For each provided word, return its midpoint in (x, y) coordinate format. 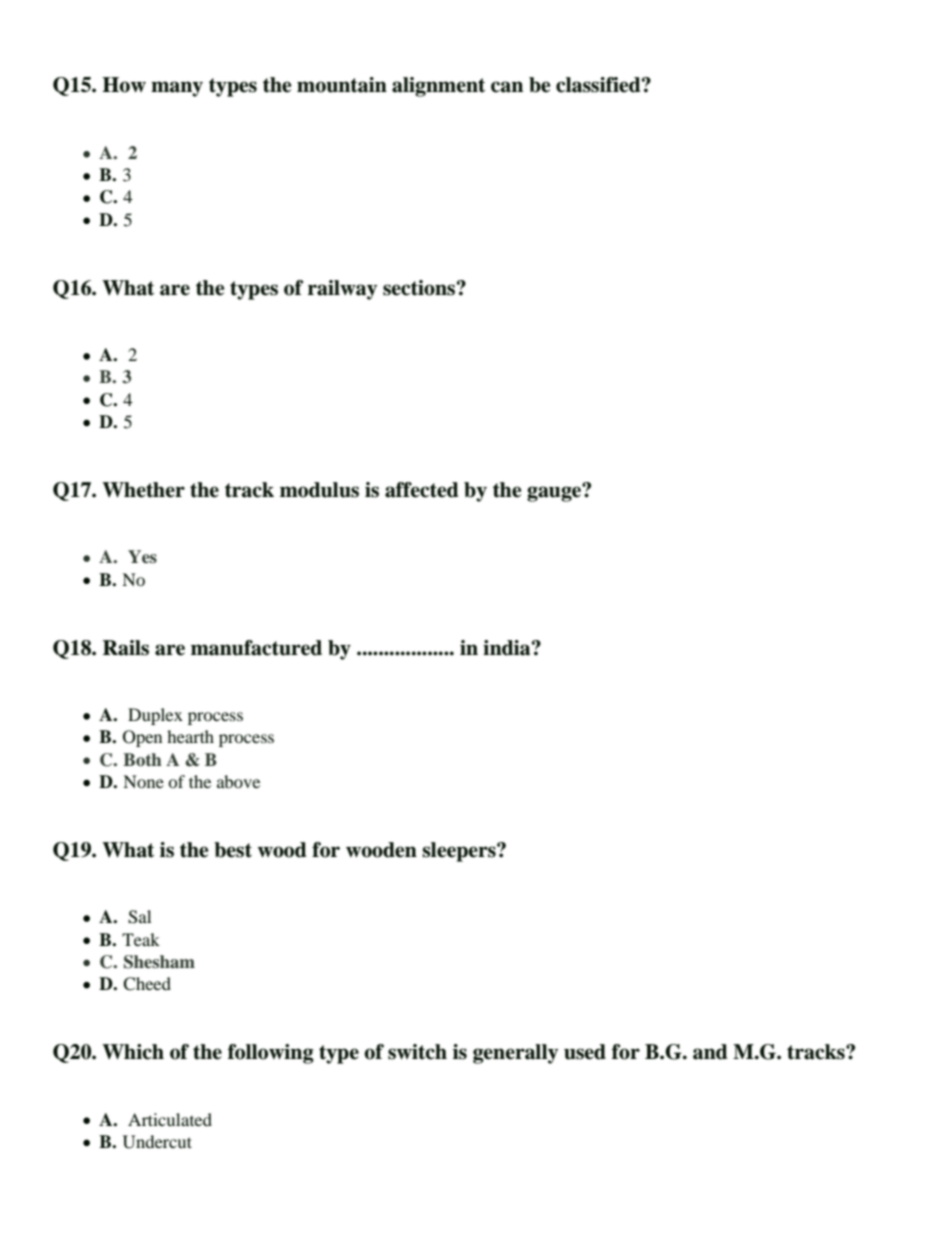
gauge (555, 493)
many (177, 89)
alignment (438, 87)
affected (422, 490)
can (507, 87)
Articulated (170, 1119)
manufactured (256, 648)
